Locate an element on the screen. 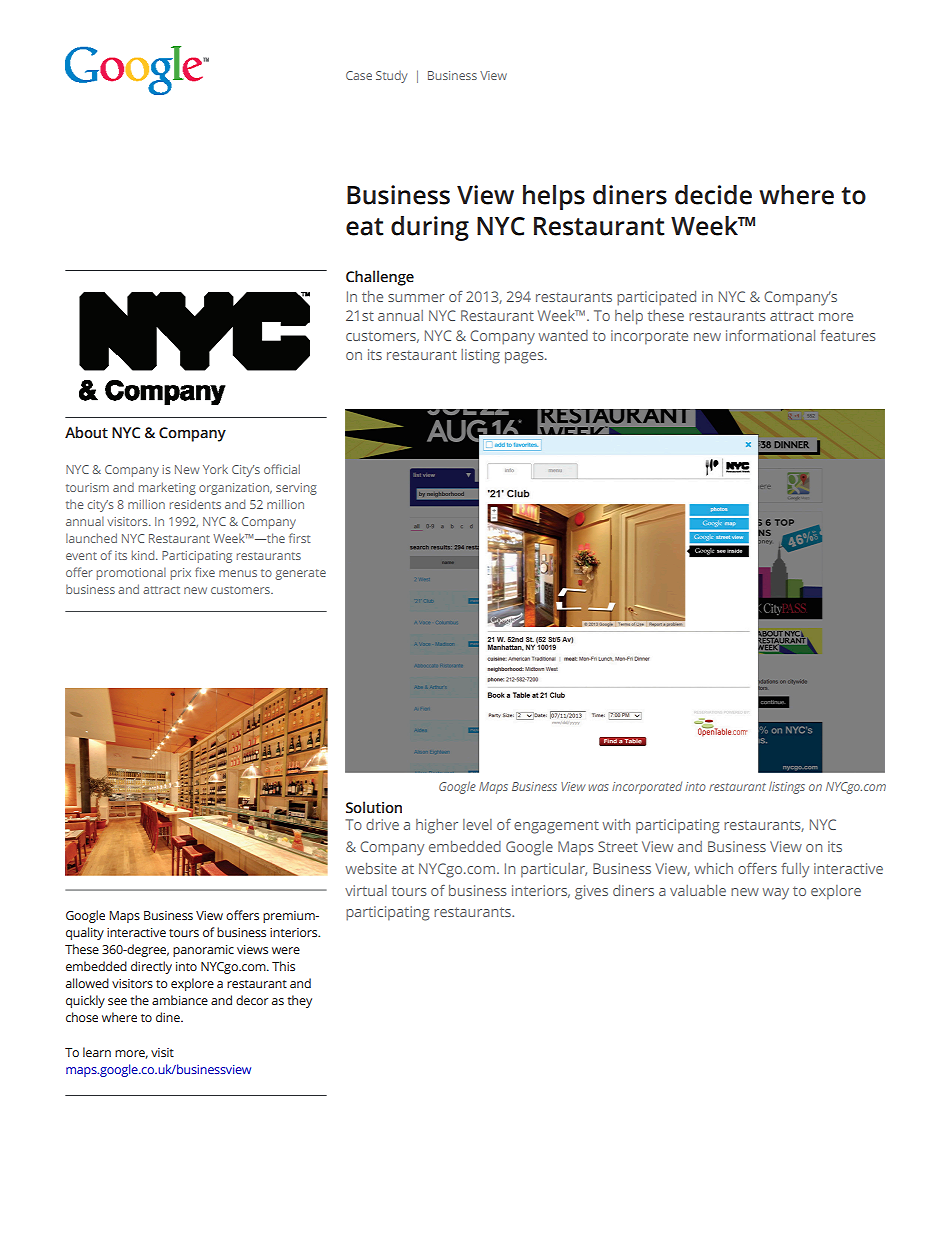  Case is located at coordinates (359, 75).
